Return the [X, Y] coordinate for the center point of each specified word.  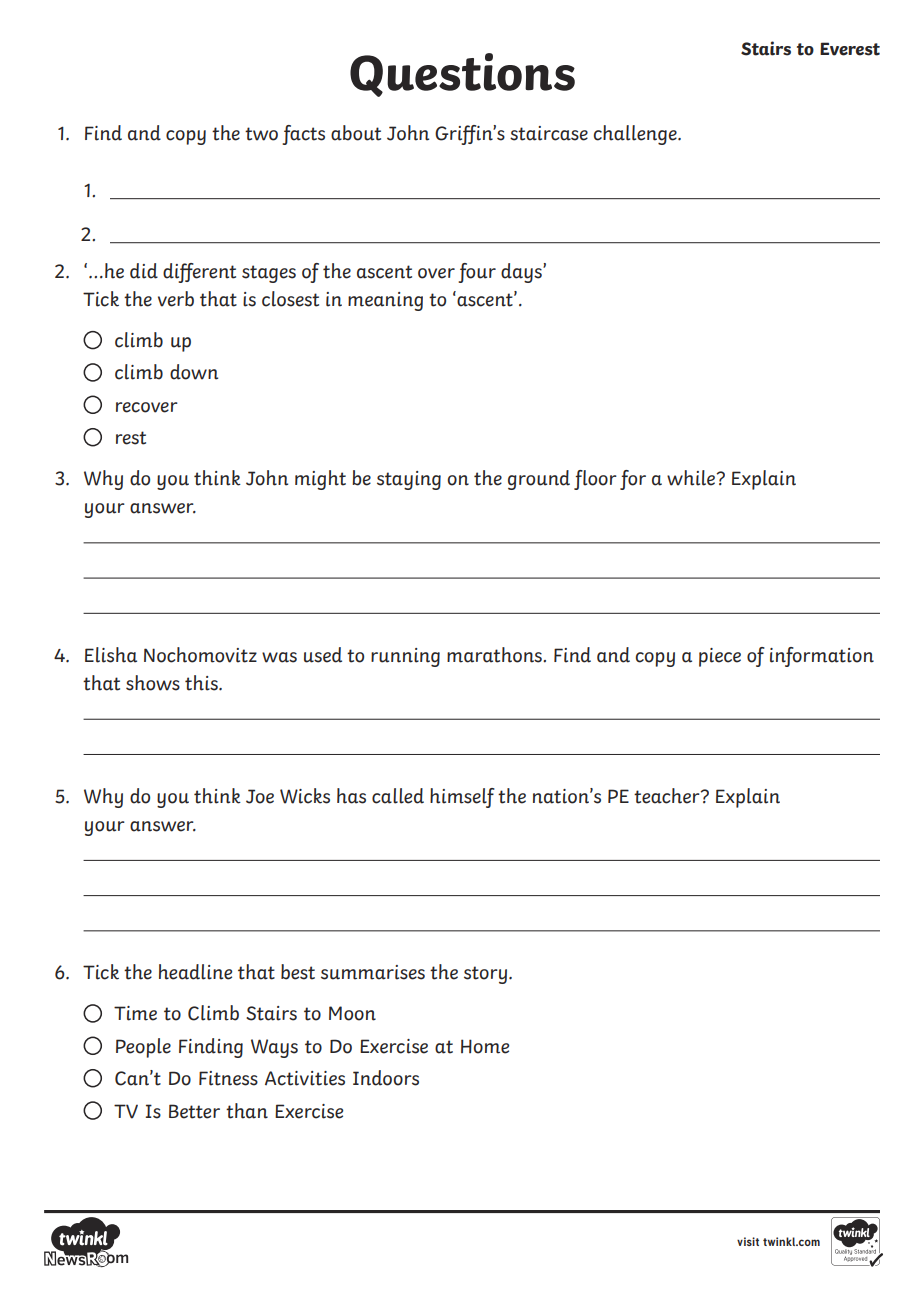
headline [195, 972]
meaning [385, 301]
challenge [636, 135]
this [202, 683]
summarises [373, 972]
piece [720, 657]
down [194, 372]
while [692, 478]
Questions [462, 75]
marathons [495, 655]
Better [194, 1111]
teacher [668, 796]
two [261, 134]
